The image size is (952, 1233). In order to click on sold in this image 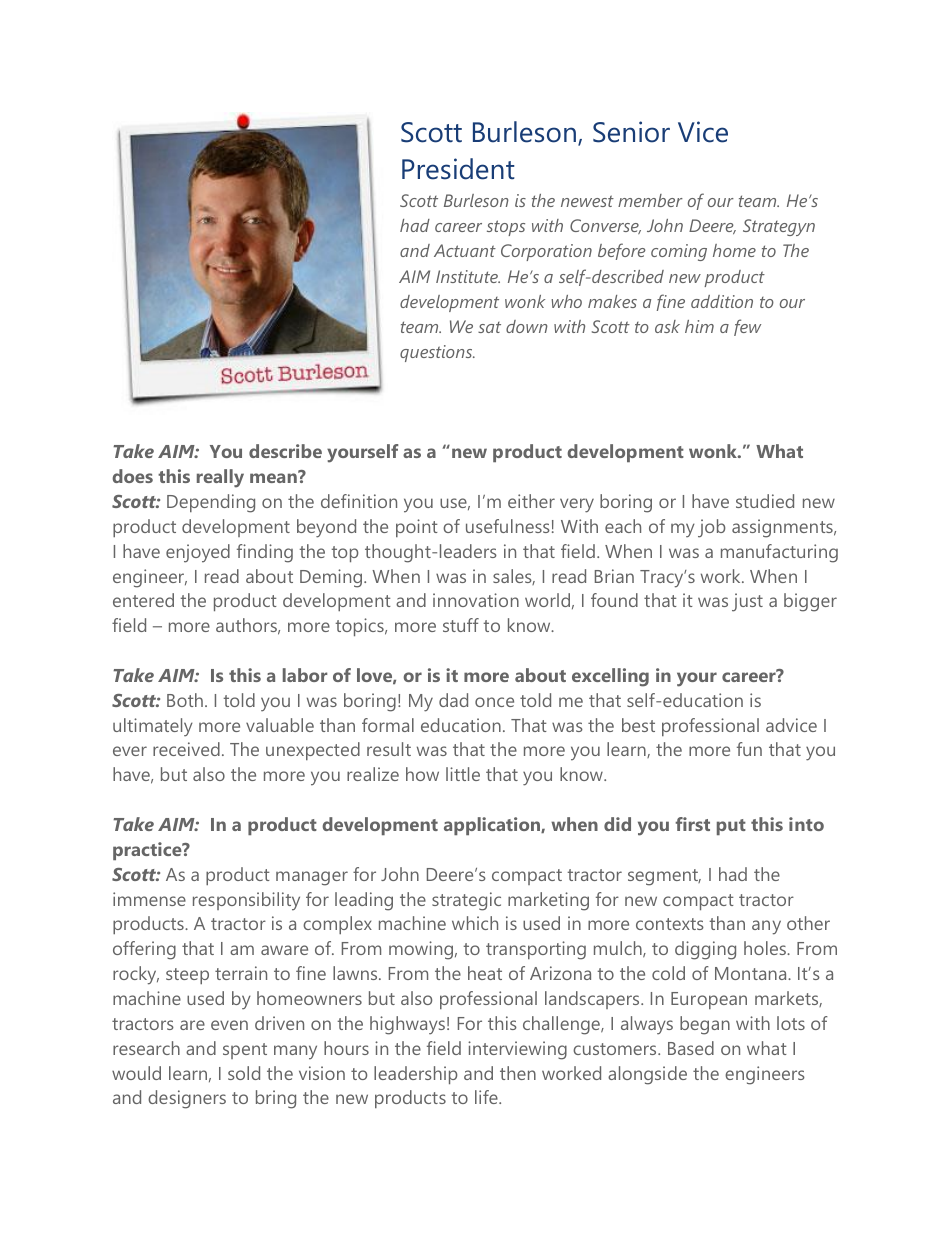, I will do `click(244, 1073)`.
